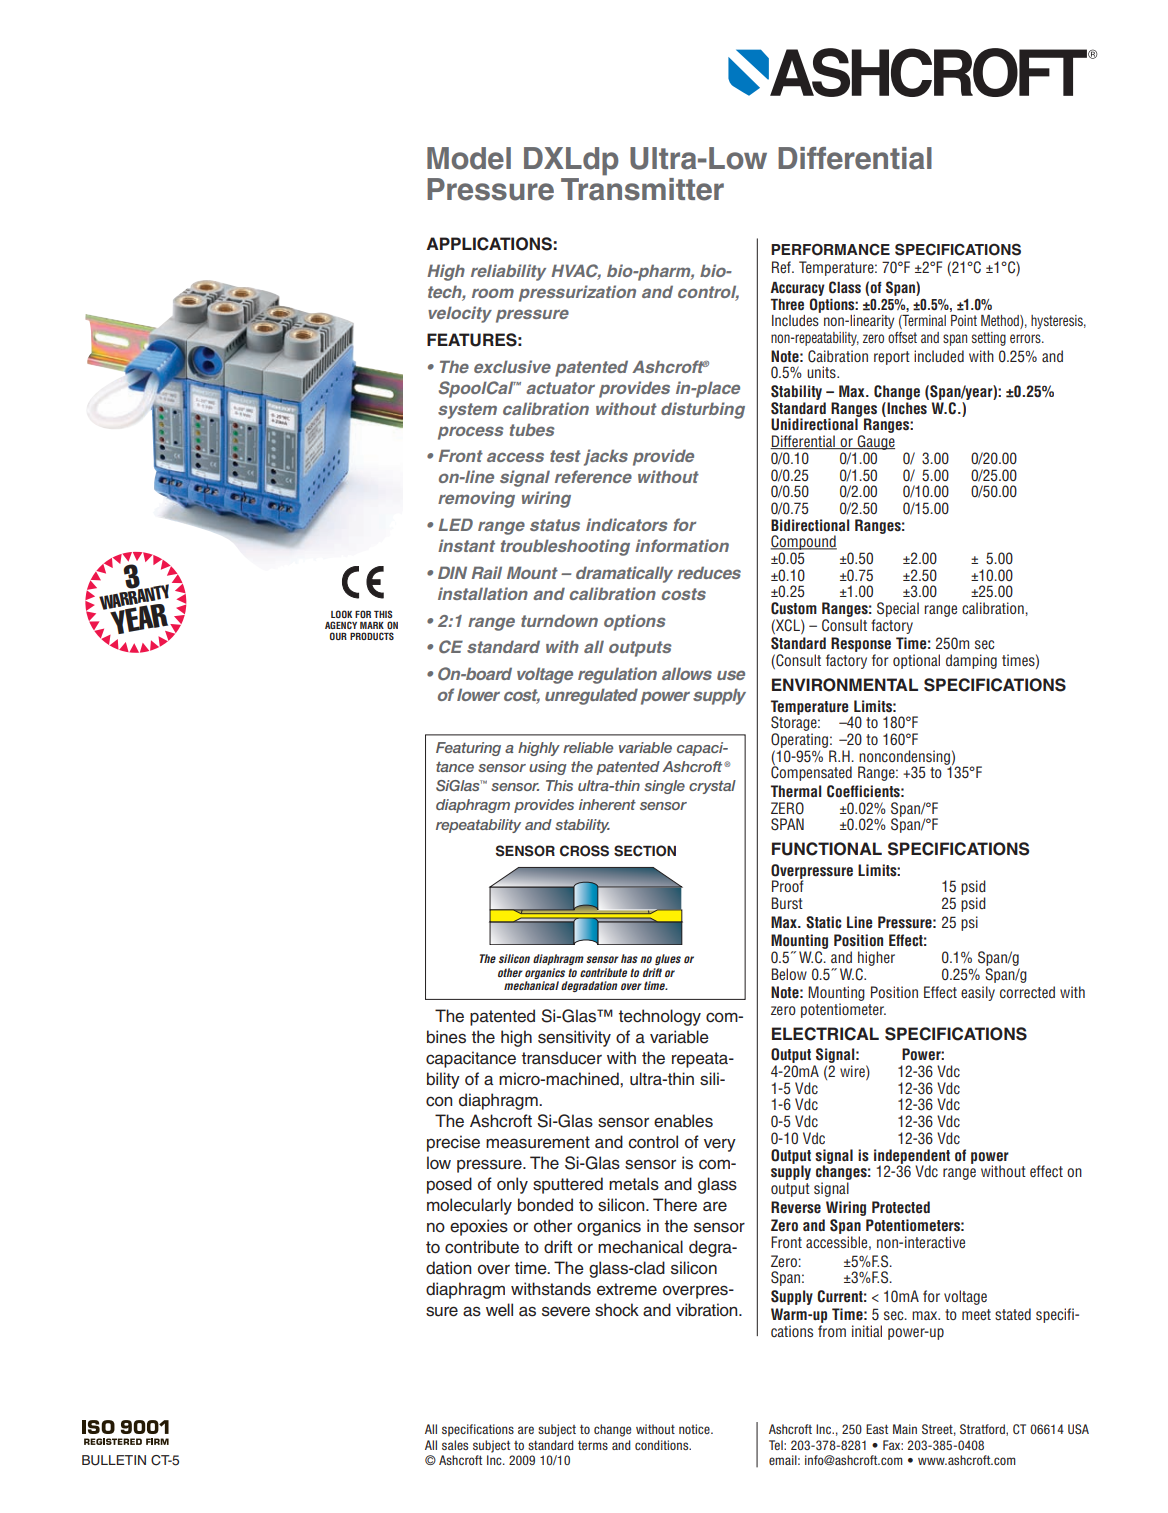 This page has width=1168, height=1513. What do you see at coordinates (642, 188) in the page?
I see `Transmitter` at bounding box center [642, 188].
